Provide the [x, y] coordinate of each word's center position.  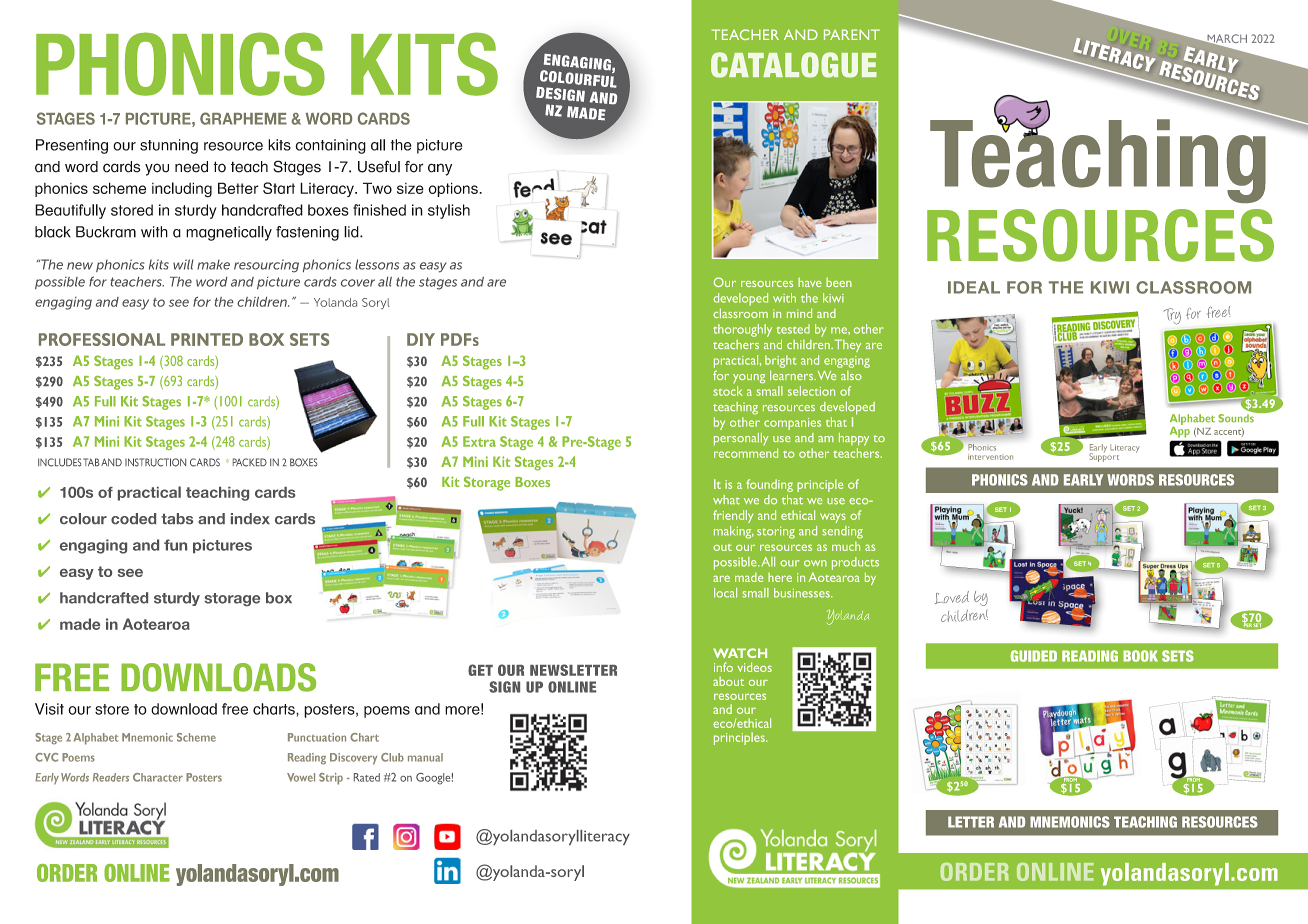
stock [728, 391]
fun [175, 545]
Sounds [1237, 417]
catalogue [794, 65]
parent [852, 34]
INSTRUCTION [155, 462]
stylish [449, 211]
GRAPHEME [243, 118]
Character [158, 777]
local [725, 593]
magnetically [229, 233]
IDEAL [974, 287]
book [1140, 656]
